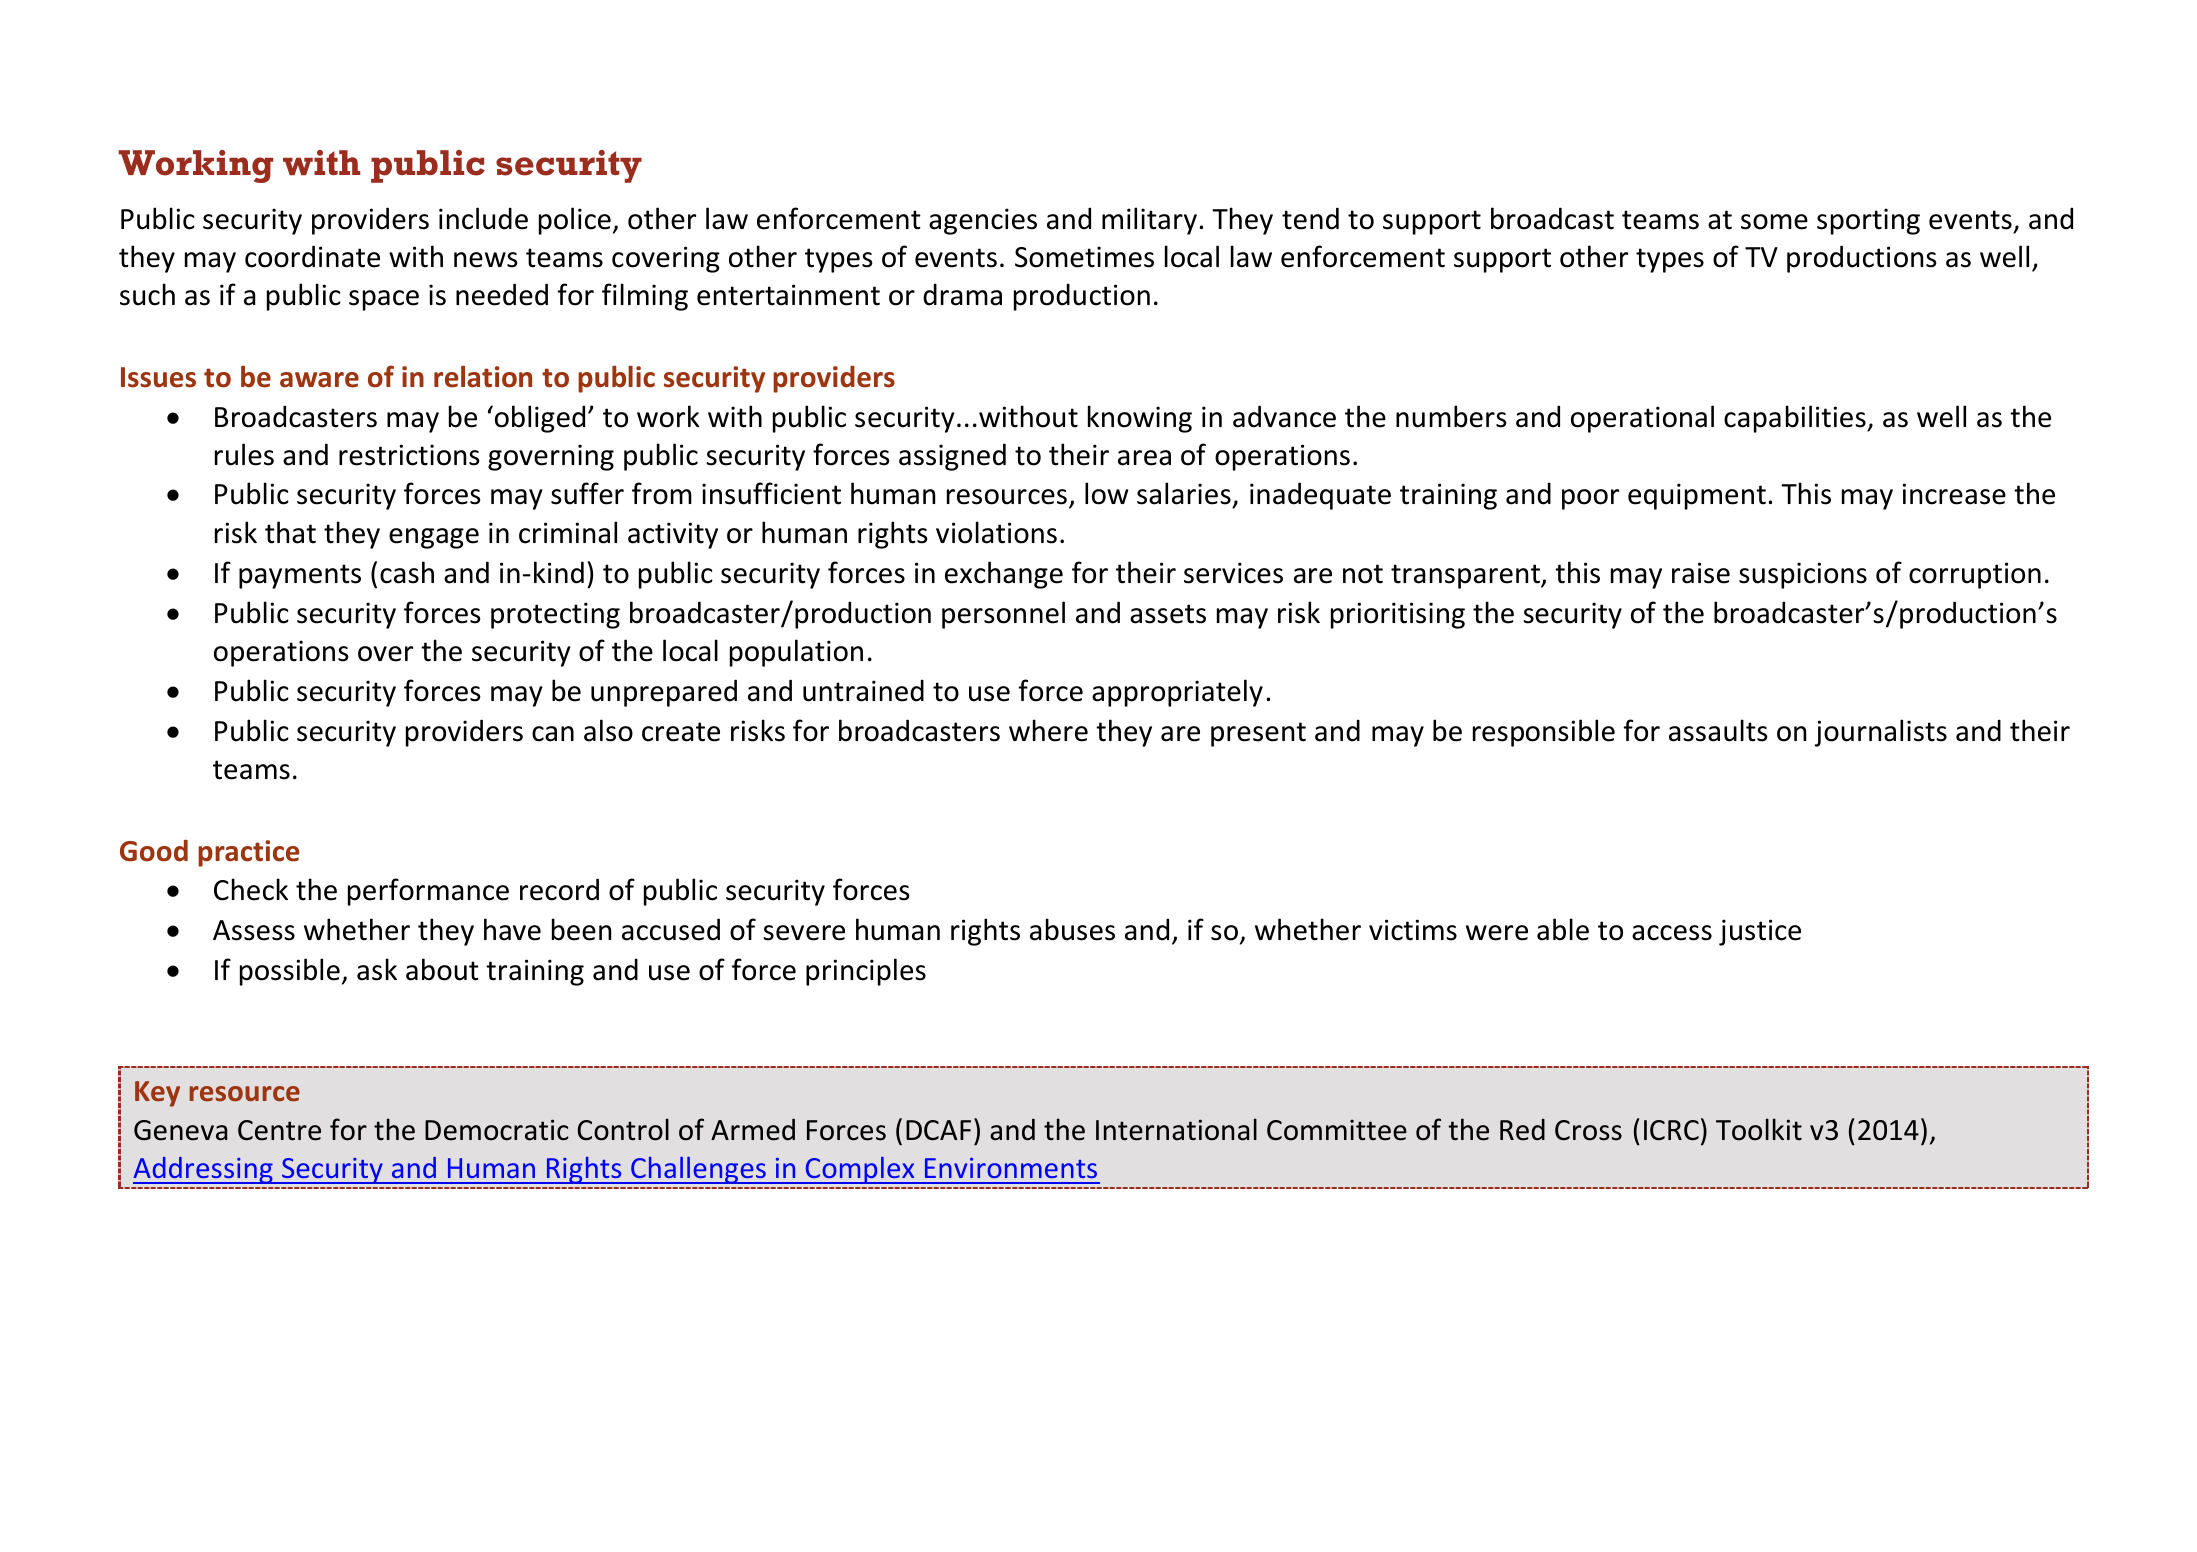  I want to click on equipment, so click(1697, 496).
